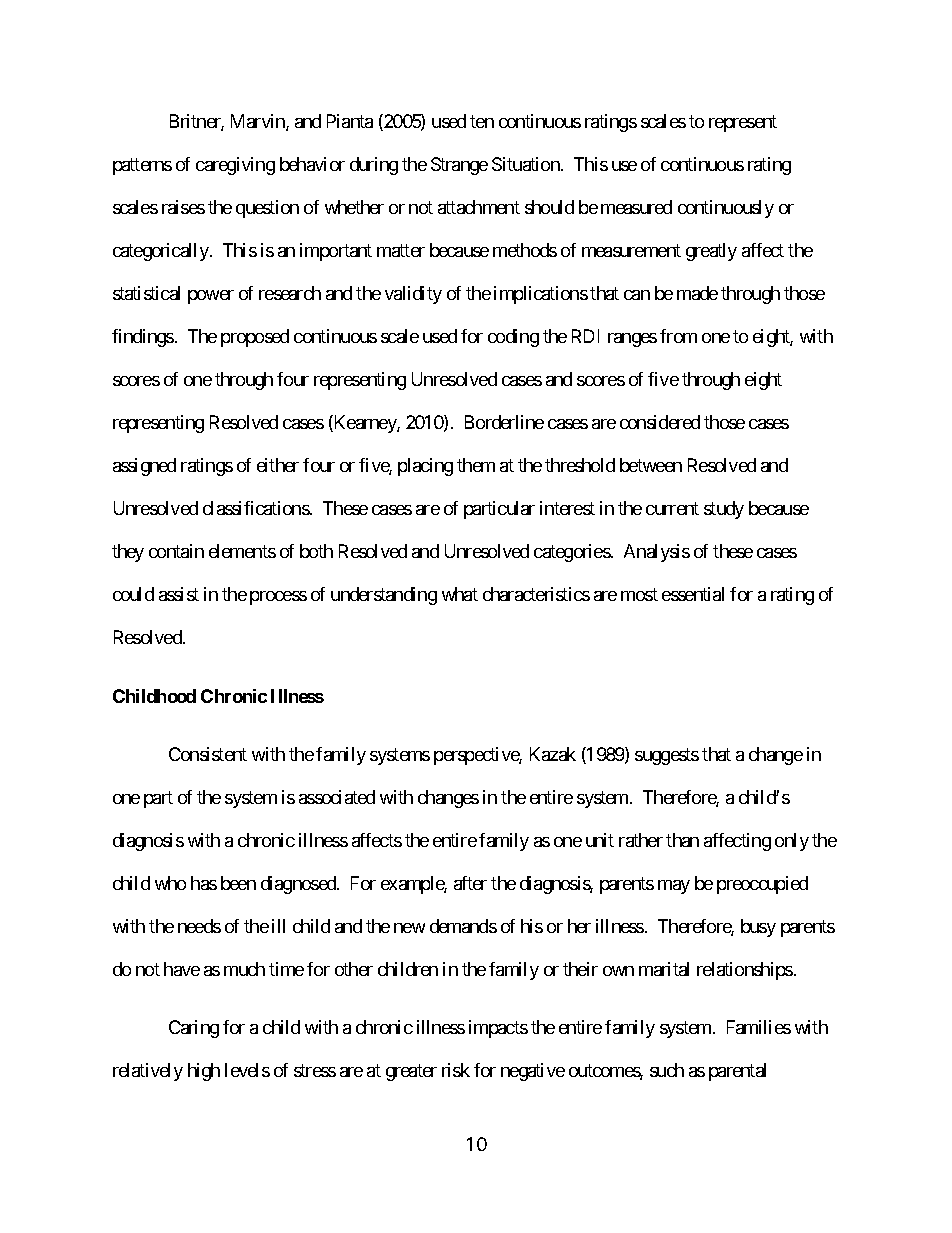 This screenshot has width=952, height=1233. Describe the element at coordinates (678, 336) in the screenshot. I see `from` at that location.
